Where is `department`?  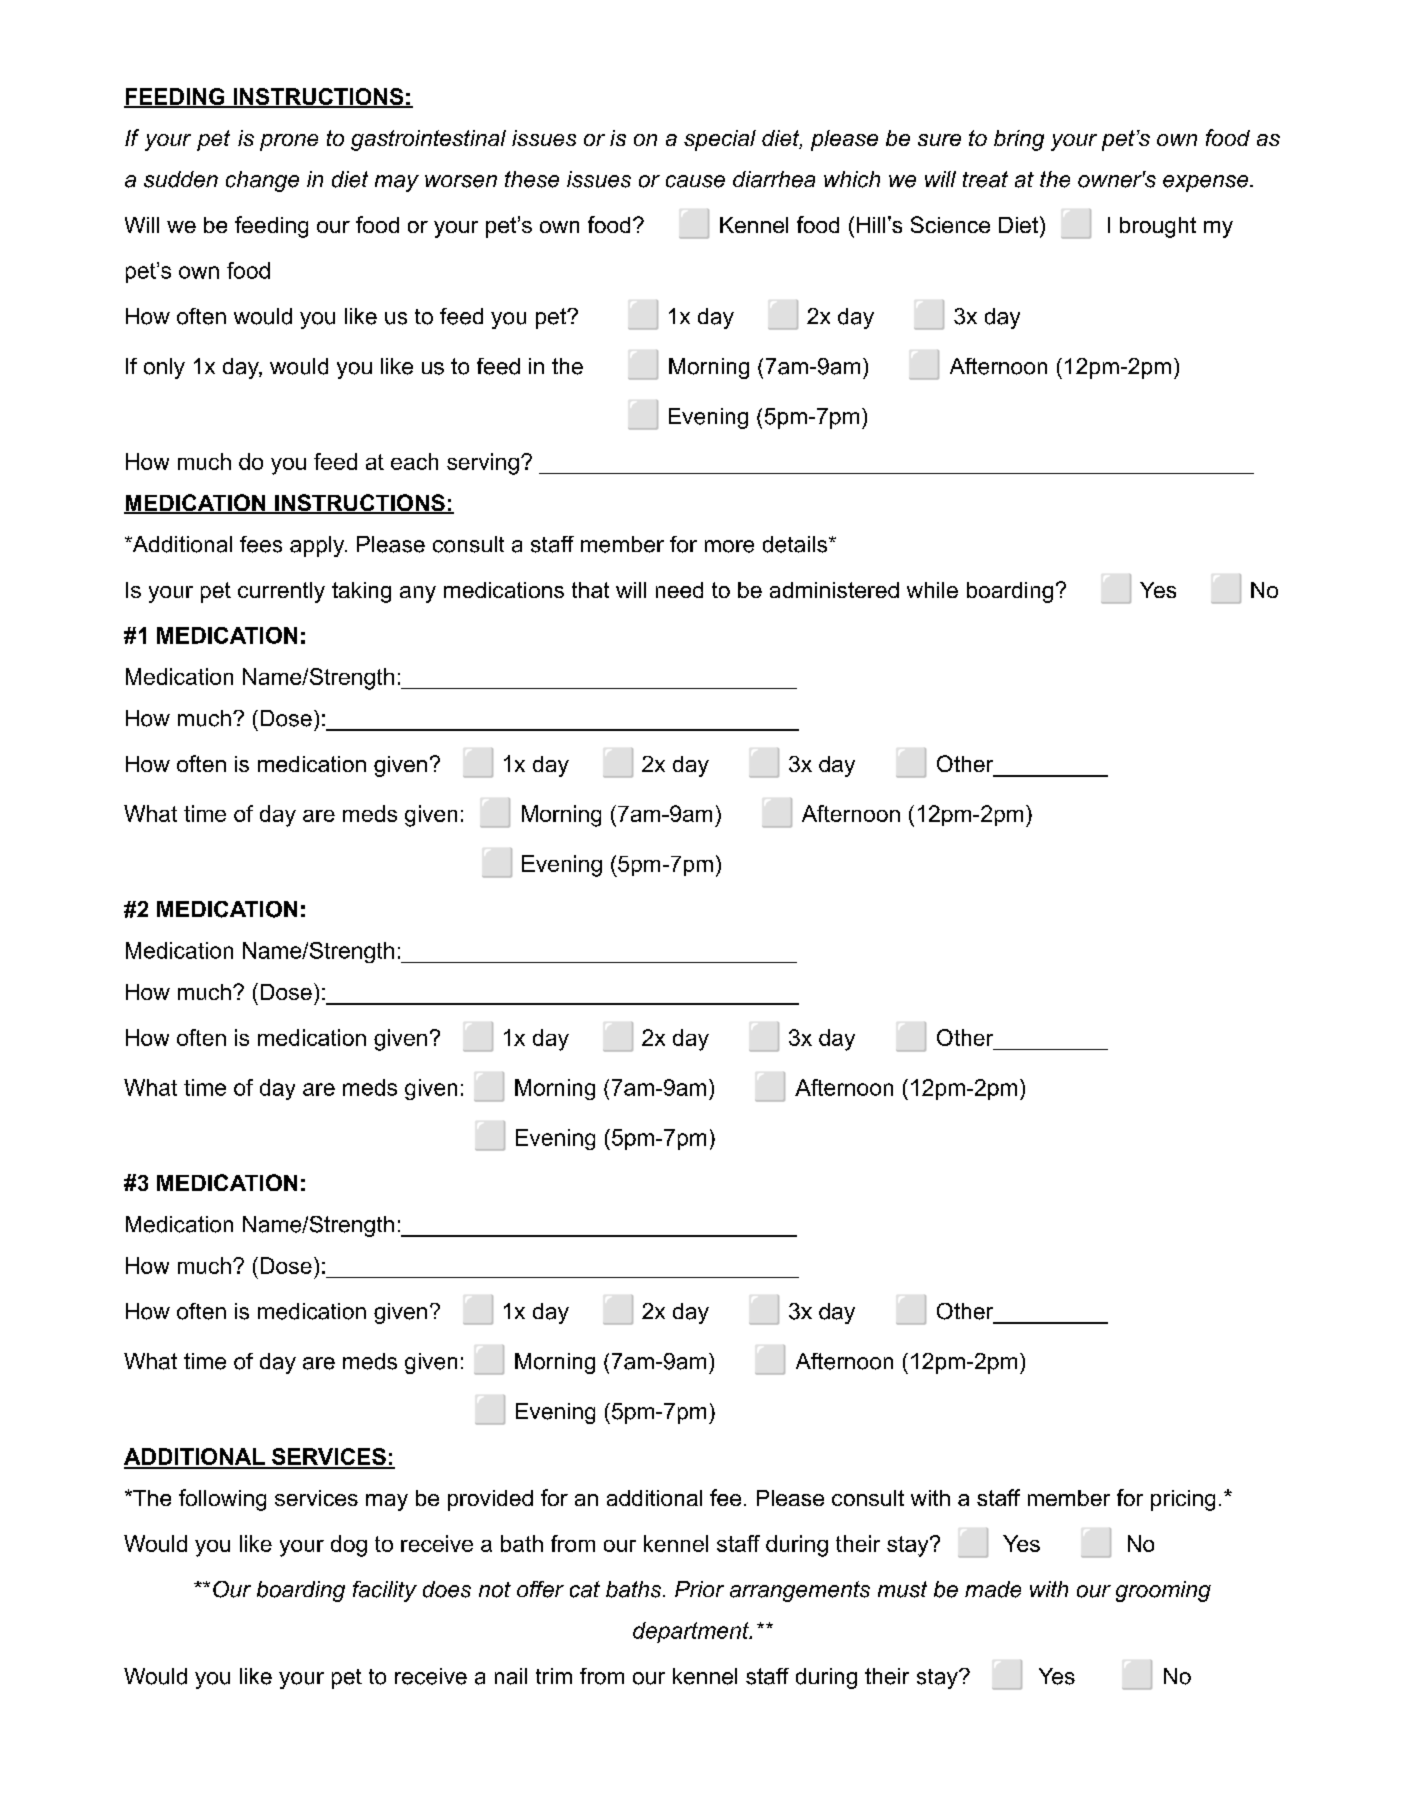 department is located at coordinates (692, 1632).
